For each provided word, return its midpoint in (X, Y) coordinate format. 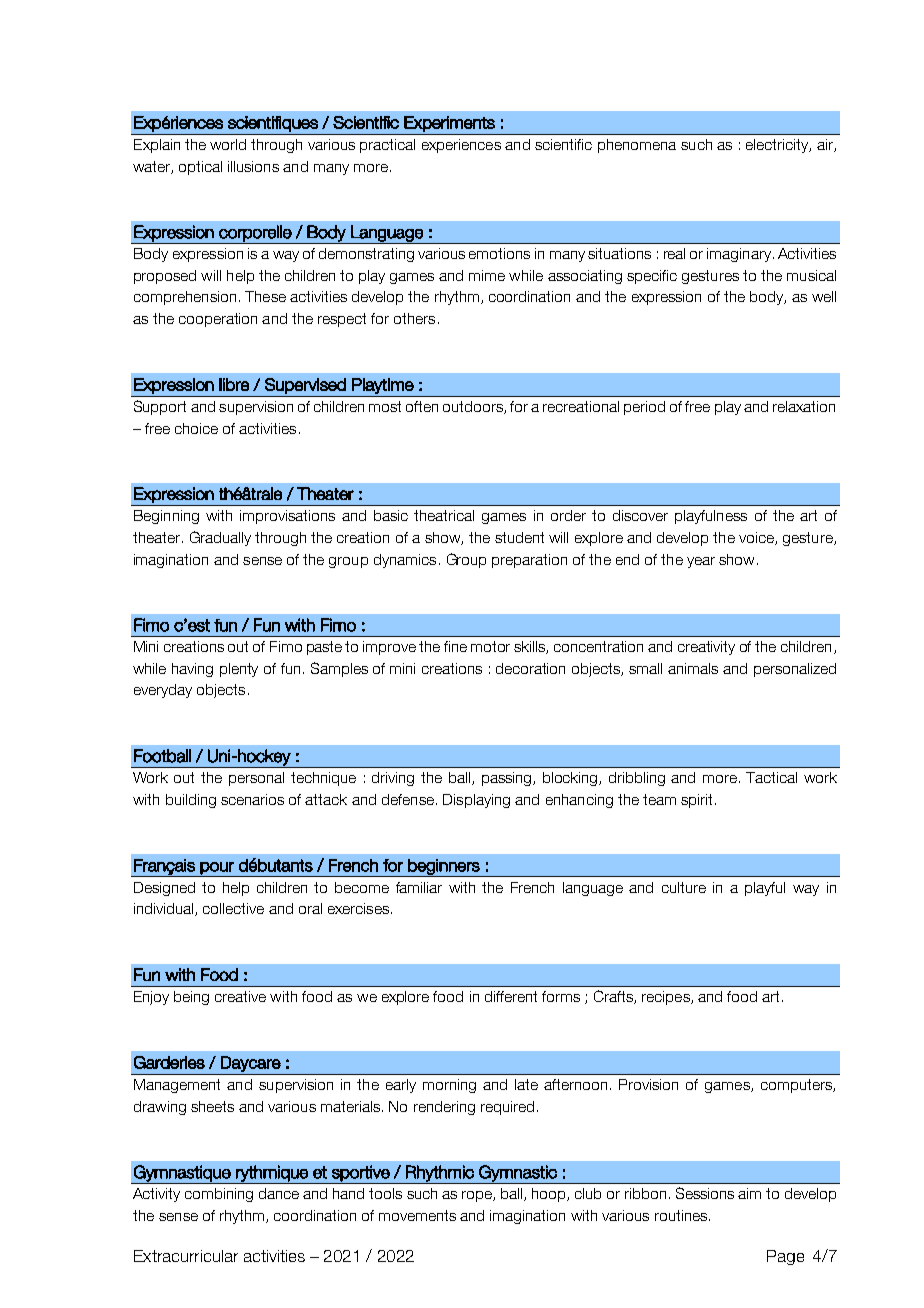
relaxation (804, 406)
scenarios (252, 799)
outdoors (474, 407)
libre (234, 384)
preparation (529, 561)
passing (508, 779)
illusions (253, 166)
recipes (667, 998)
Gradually (220, 538)
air (826, 145)
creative (240, 996)
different (511, 996)
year (701, 562)
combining (219, 1195)
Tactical (771, 777)
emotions (499, 253)
